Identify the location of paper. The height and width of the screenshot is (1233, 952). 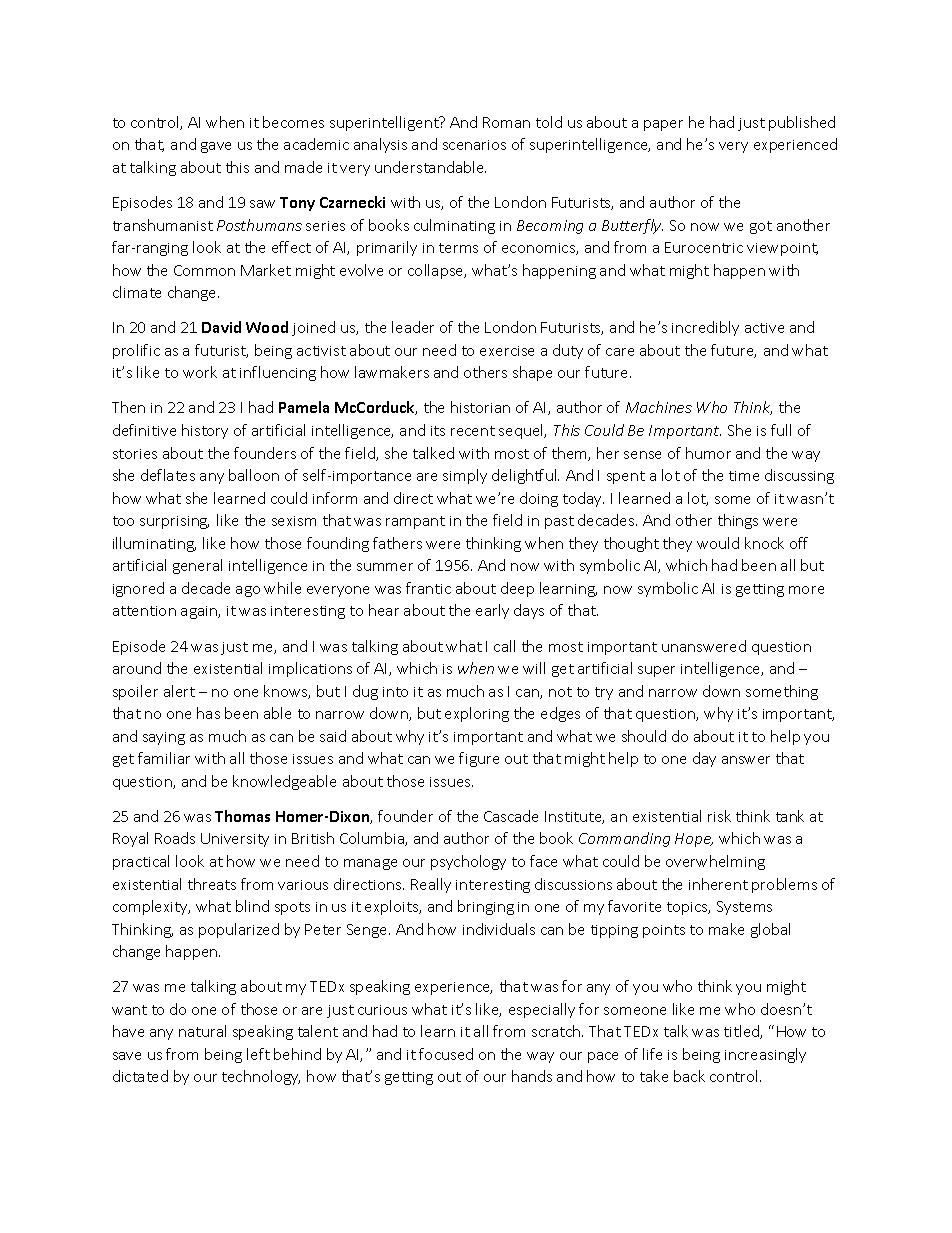
(663, 125).
